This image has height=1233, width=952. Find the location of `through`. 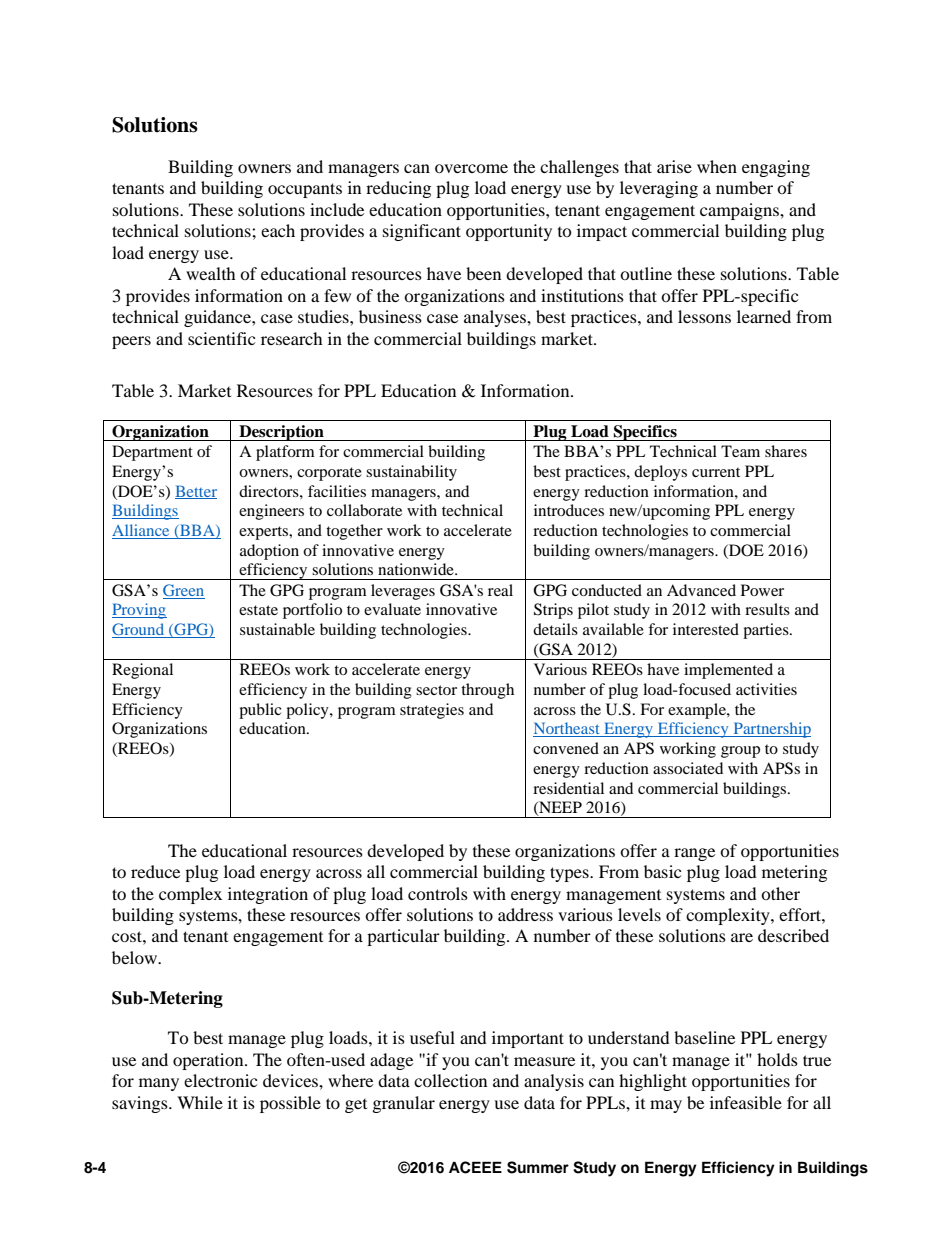

through is located at coordinates (487, 691).
